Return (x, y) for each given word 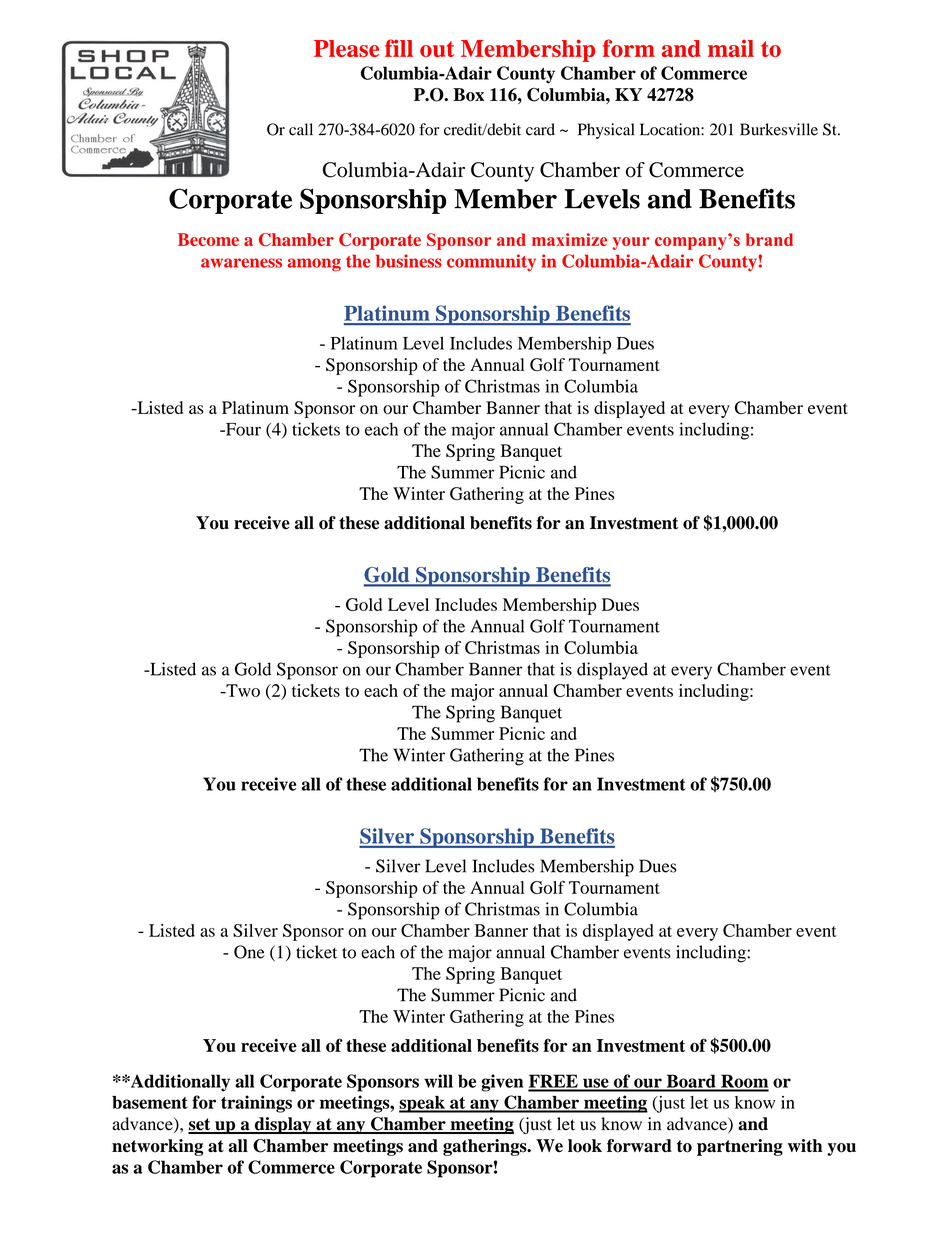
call (301, 129)
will (438, 1081)
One (249, 952)
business (409, 261)
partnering (740, 1147)
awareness (241, 263)
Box (468, 95)
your (631, 243)
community (491, 262)
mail (731, 48)
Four (242, 429)
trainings (256, 1104)
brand (769, 239)
